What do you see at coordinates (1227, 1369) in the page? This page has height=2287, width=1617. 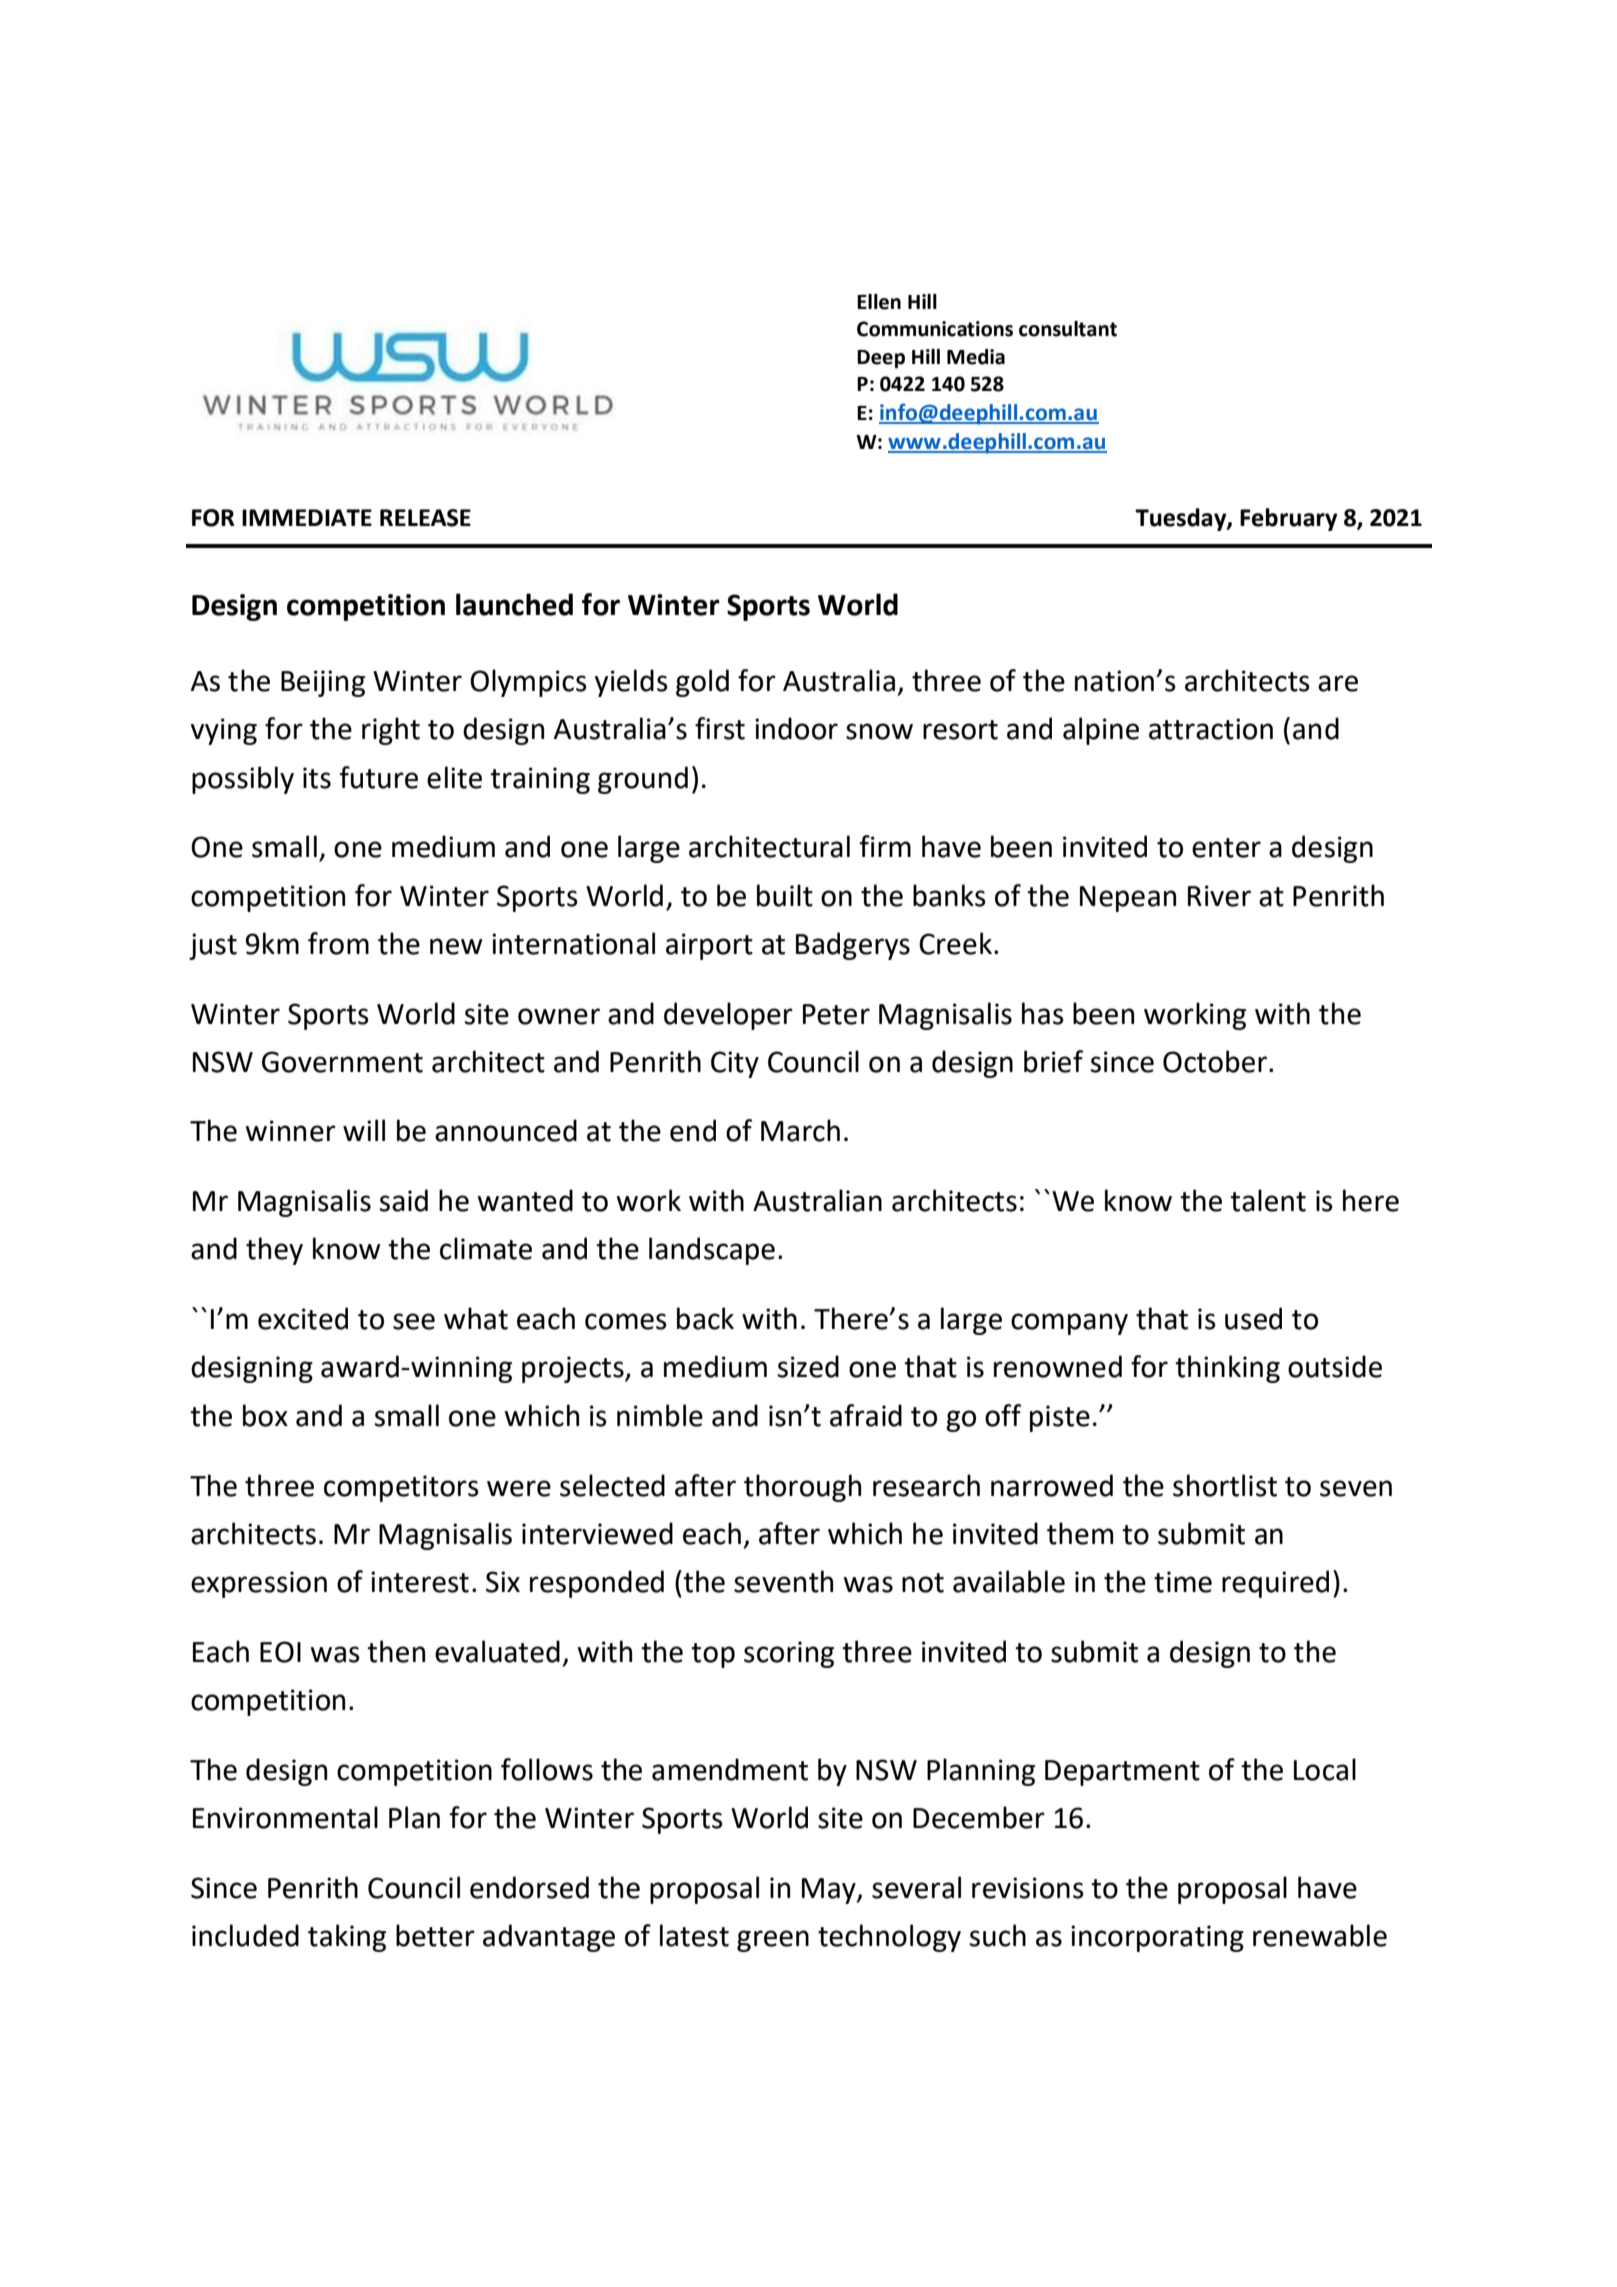 I see `thinking` at bounding box center [1227, 1369].
